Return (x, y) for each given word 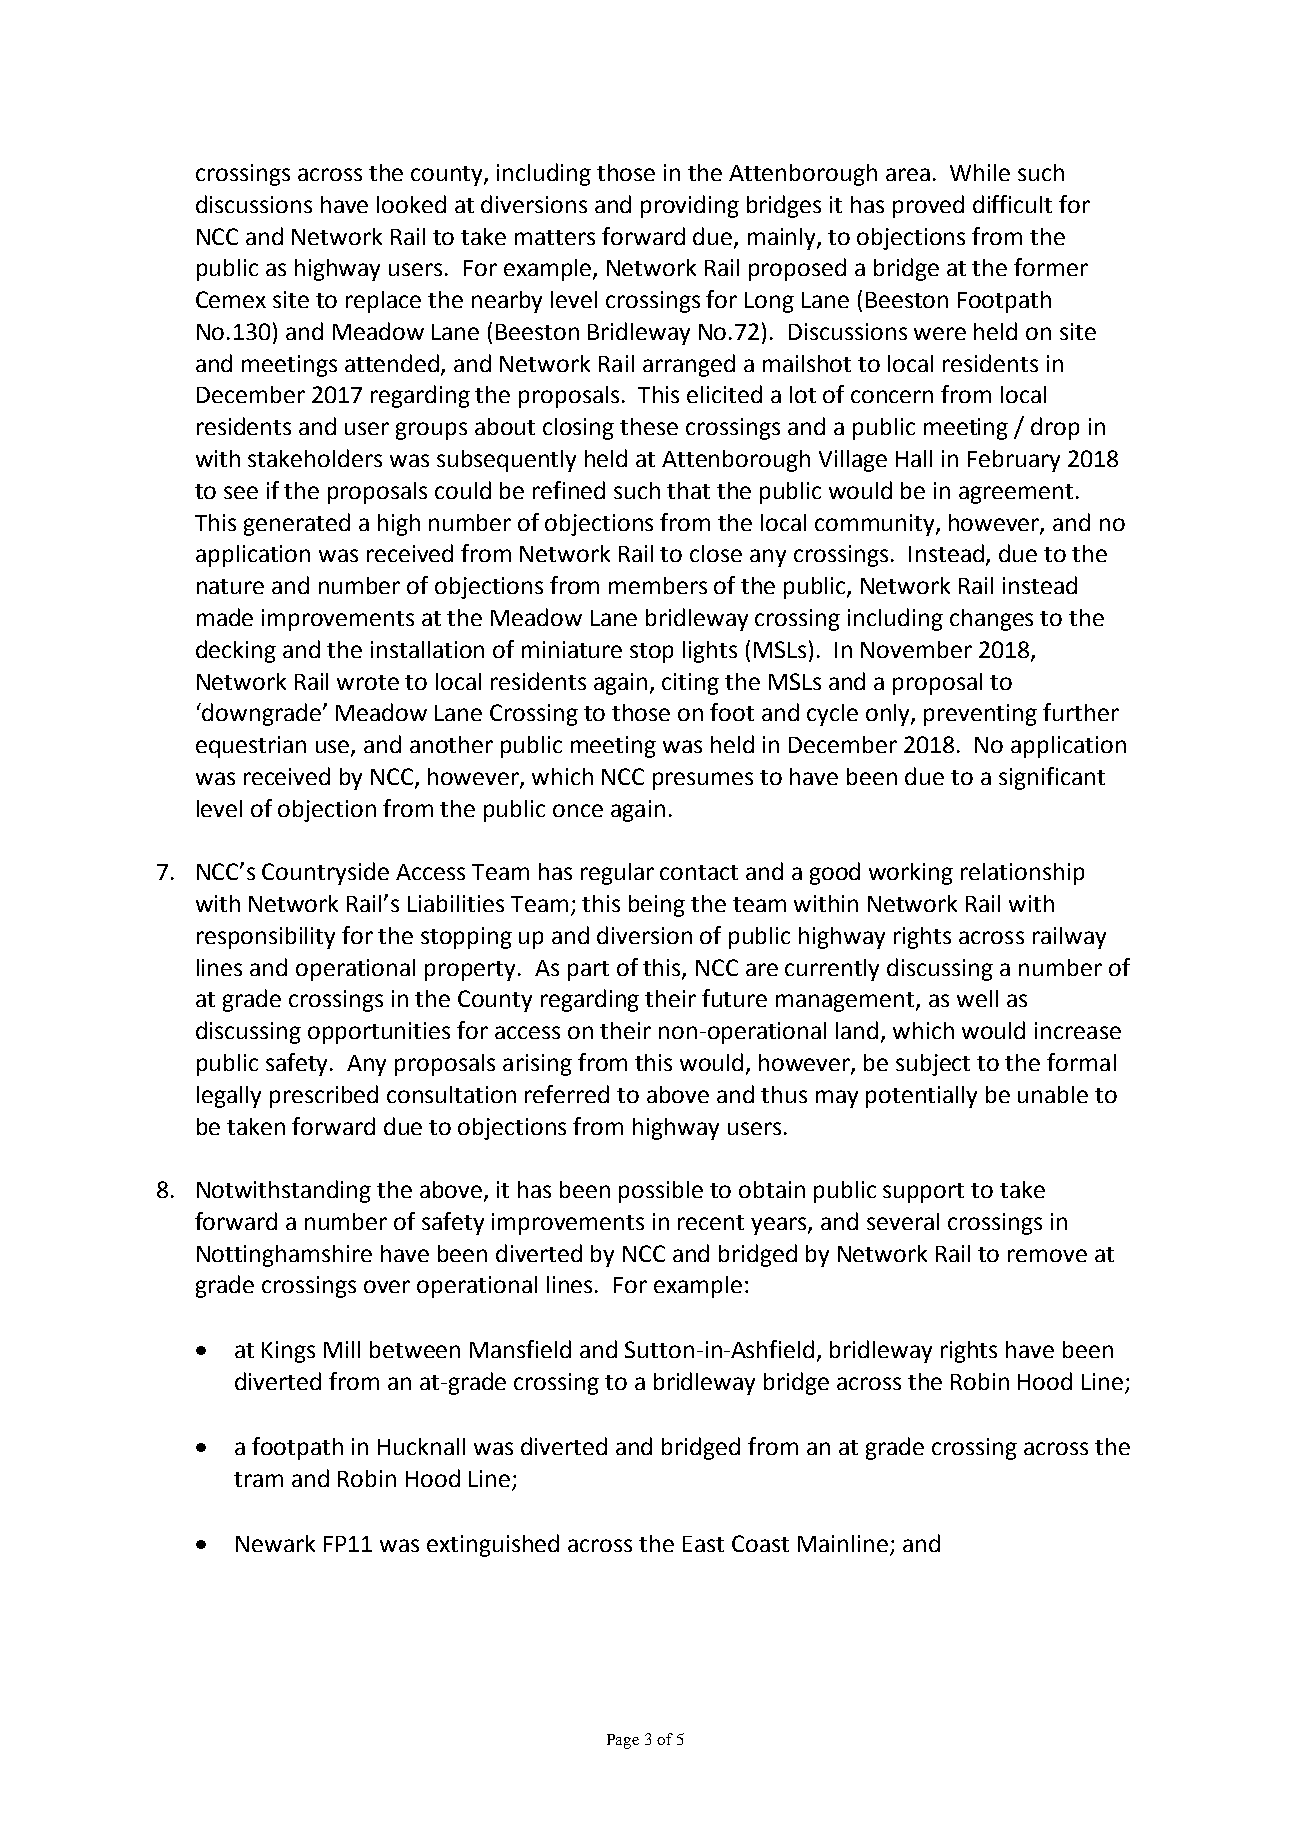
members (658, 585)
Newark (275, 1543)
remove (1047, 1255)
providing (690, 206)
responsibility (266, 938)
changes (991, 620)
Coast (760, 1543)
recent (711, 1222)
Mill (342, 1349)
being (657, 906)
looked (411, 204)
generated (297, 524)
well (977, 998)
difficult (1012, 204)
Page (623, 1741)
